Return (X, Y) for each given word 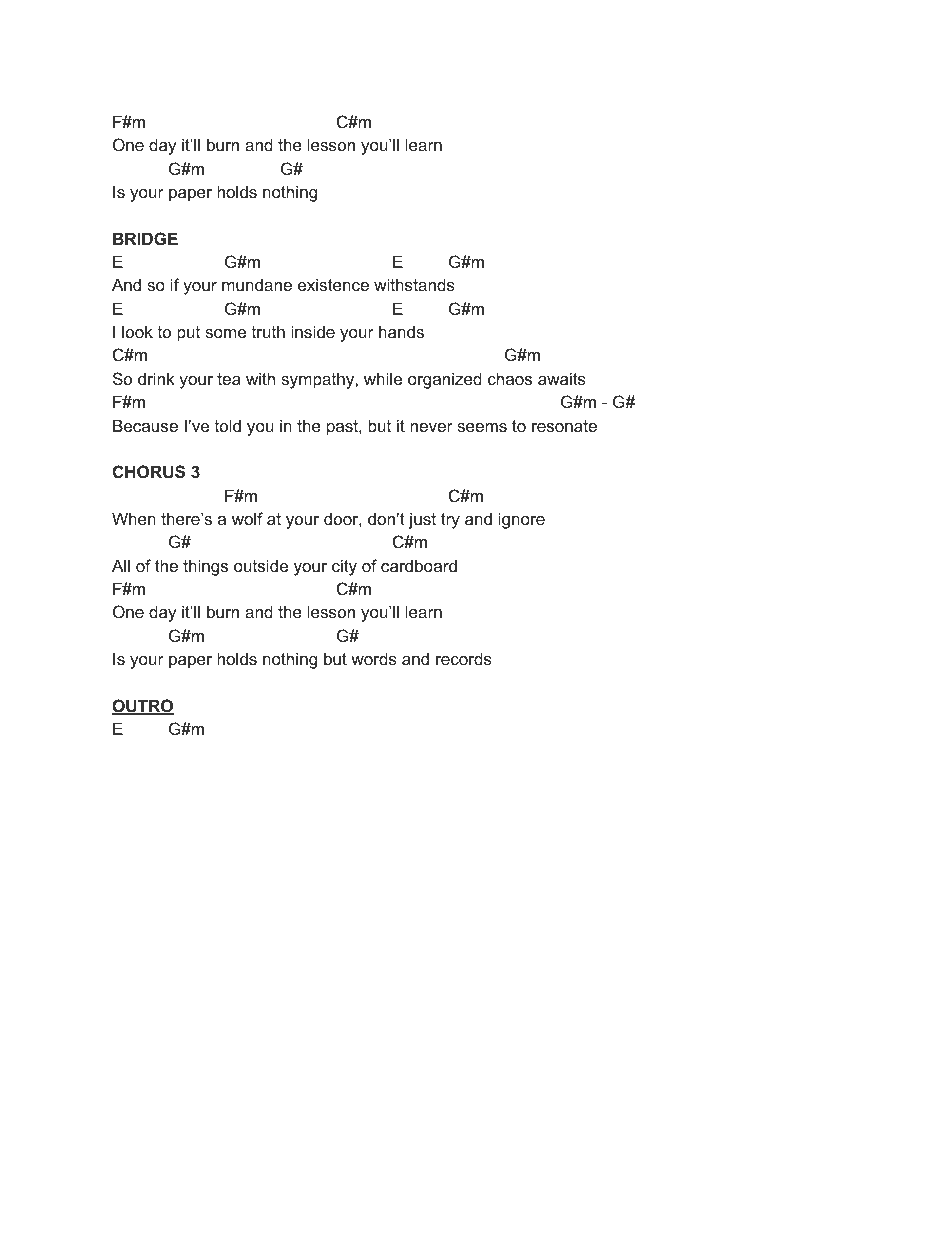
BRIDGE (145, 238)
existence (333, 284)
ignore (522, 520)
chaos (510, 378)
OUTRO (143, 707)
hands (401, 331)
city (344, 567)
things (205, 567)
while (383, 378)
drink (156, 378)
